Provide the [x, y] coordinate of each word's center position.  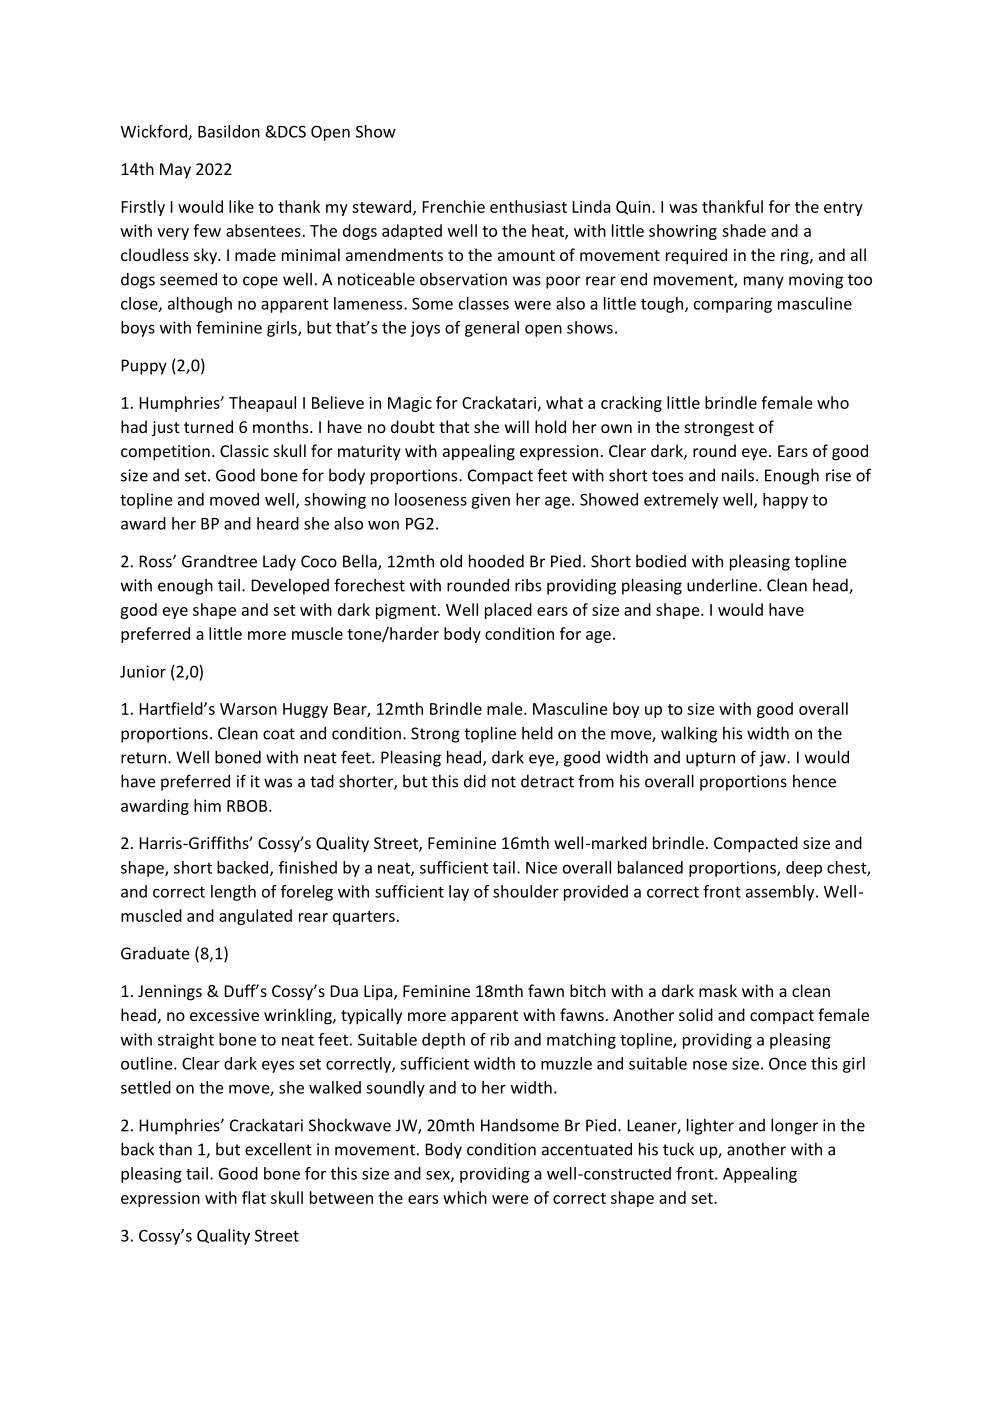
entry [843, 209]
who [833, 402]
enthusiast [528, 206]
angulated [255, 917]
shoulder [526, 891]
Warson [248, 709]
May [175, 170]
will [517, 426]
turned [208, 426]
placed [508, 611]
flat [254, 1197]
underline [723, 585]
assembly [781, 893]
